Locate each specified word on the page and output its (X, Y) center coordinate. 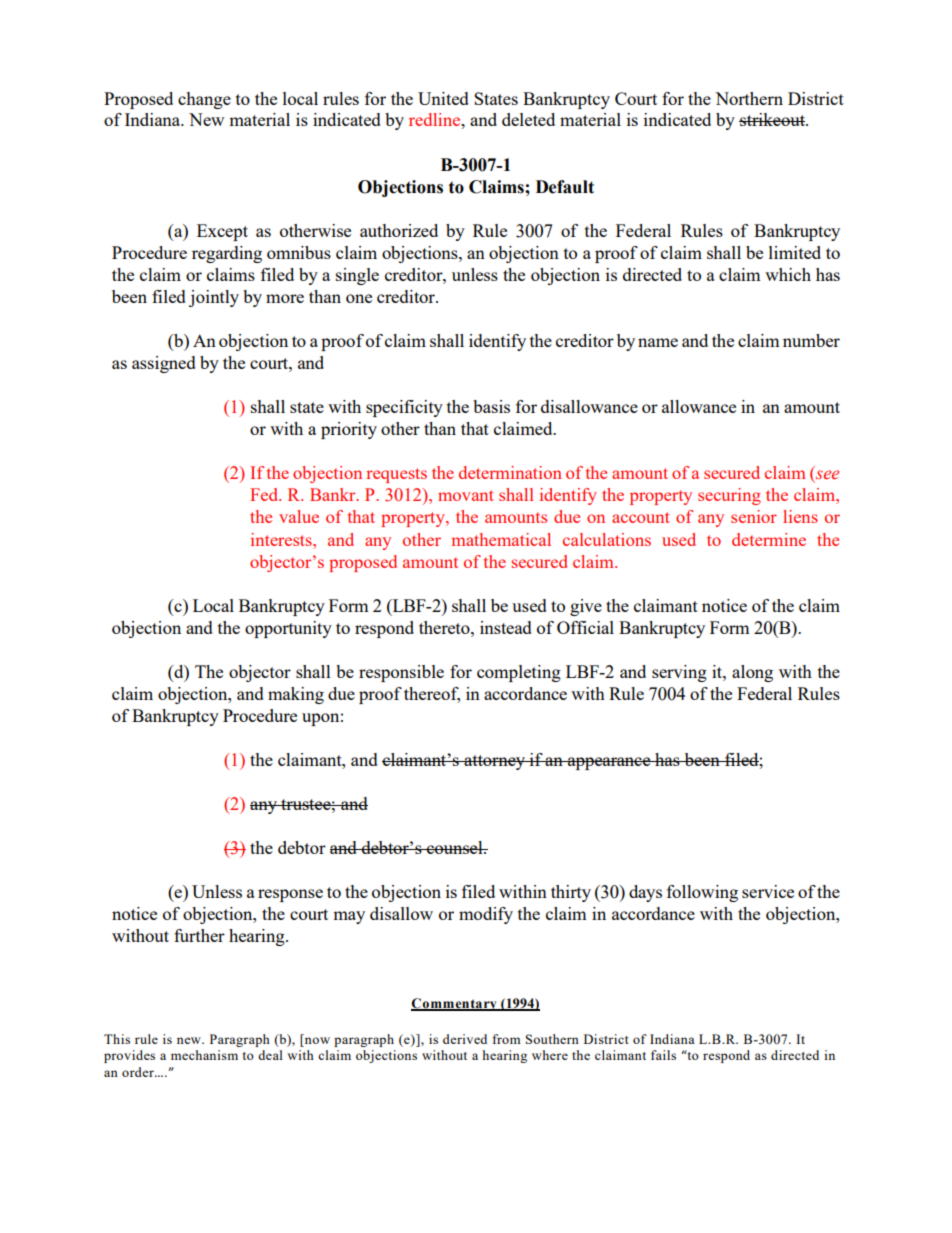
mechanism (204, 1055)
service (768, 891)
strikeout (773, 119)
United (443, 98)
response (290, 895)
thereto (445, 627)
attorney (495, 762)
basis (491, 406)
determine (769, 539)
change (204, 100)
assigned (164, 364)
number (811, 340)
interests (282, 539)
